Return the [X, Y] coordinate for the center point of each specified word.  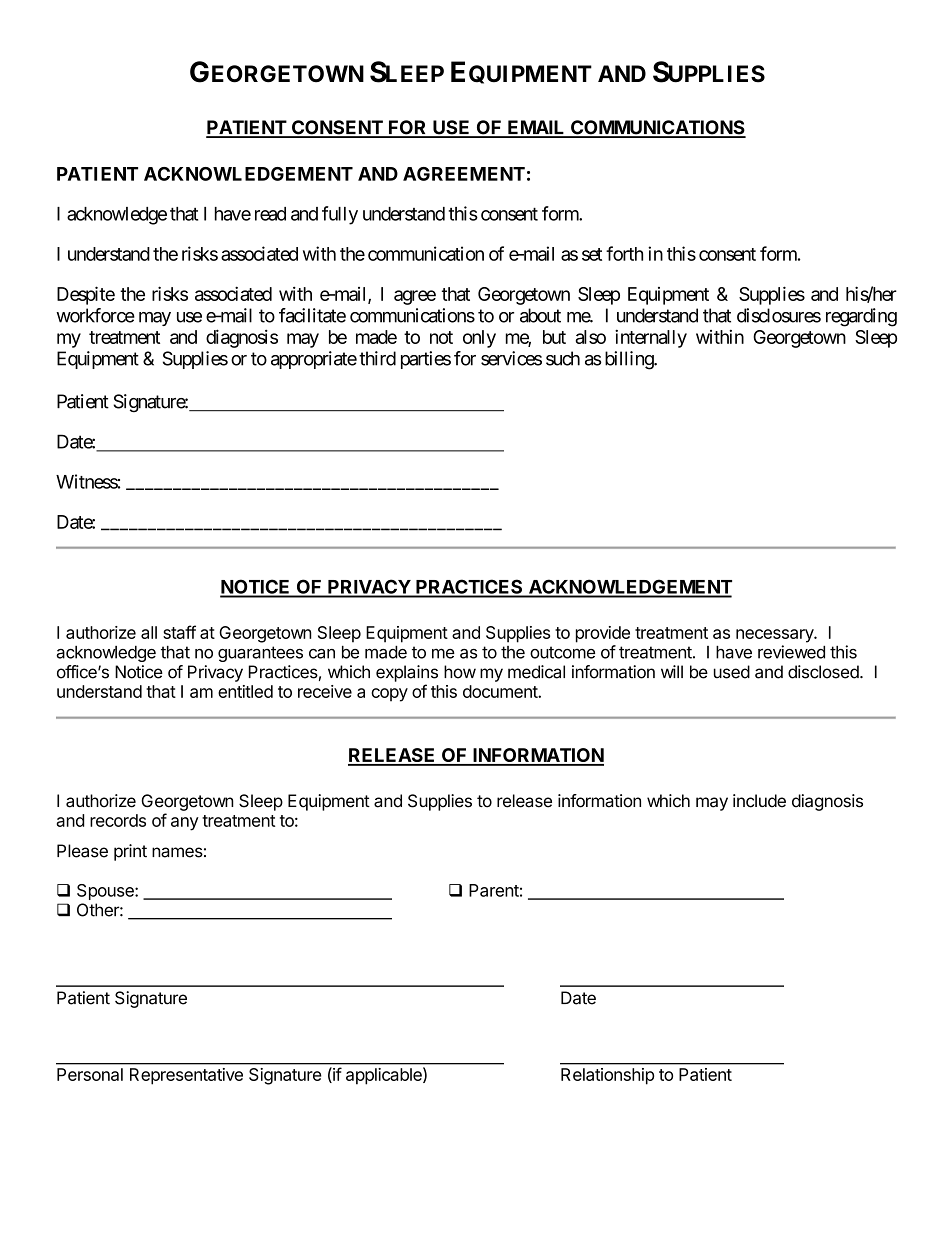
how [460, 672]
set [592, 254]
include [759, 801]
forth [624, 253]
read [270, 214]
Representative [186, 1076]
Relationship [607, 1076]
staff [179, 632]
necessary [775, 636]
